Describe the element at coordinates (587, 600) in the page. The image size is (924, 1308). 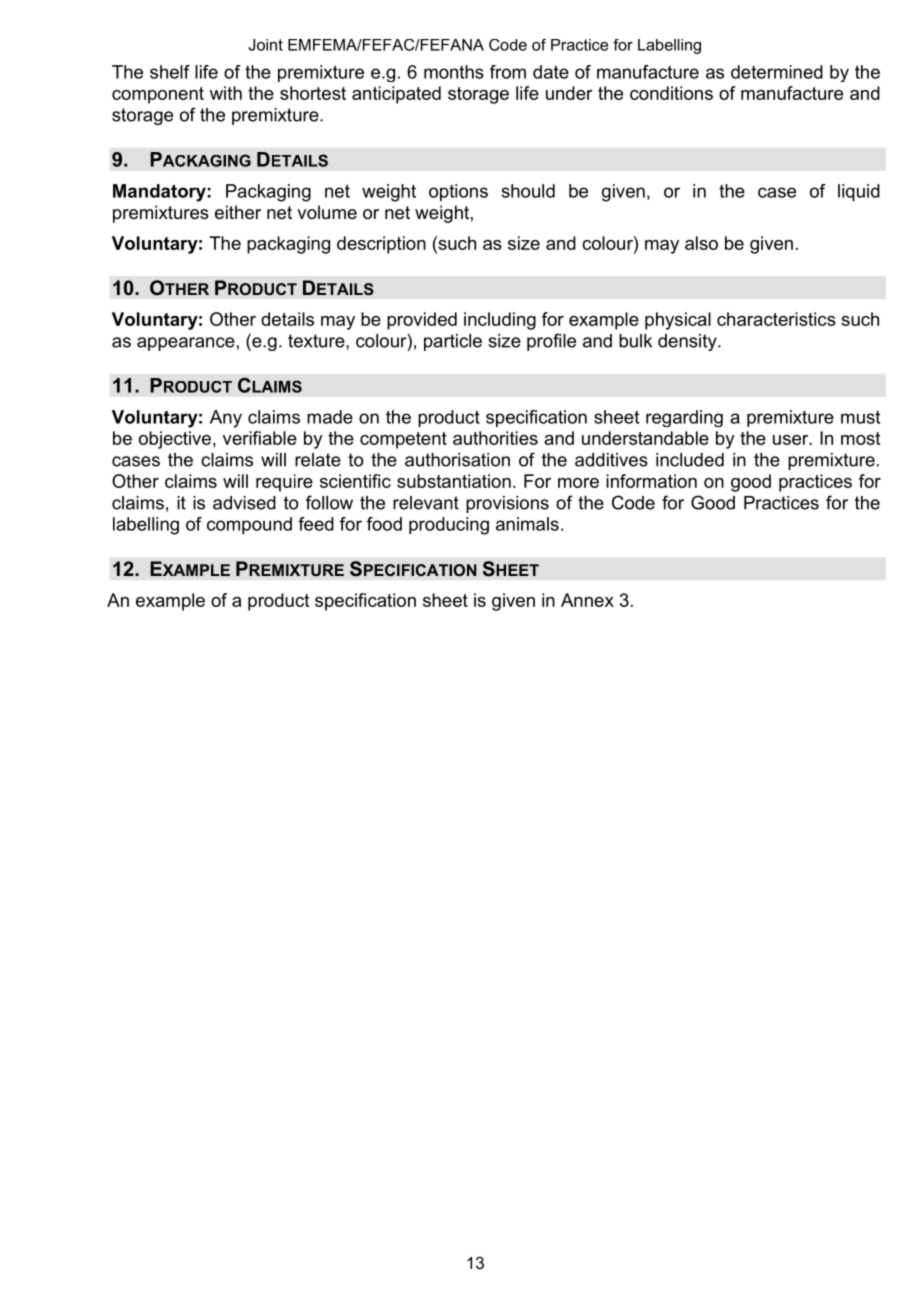
I see `Annex` at that location.
